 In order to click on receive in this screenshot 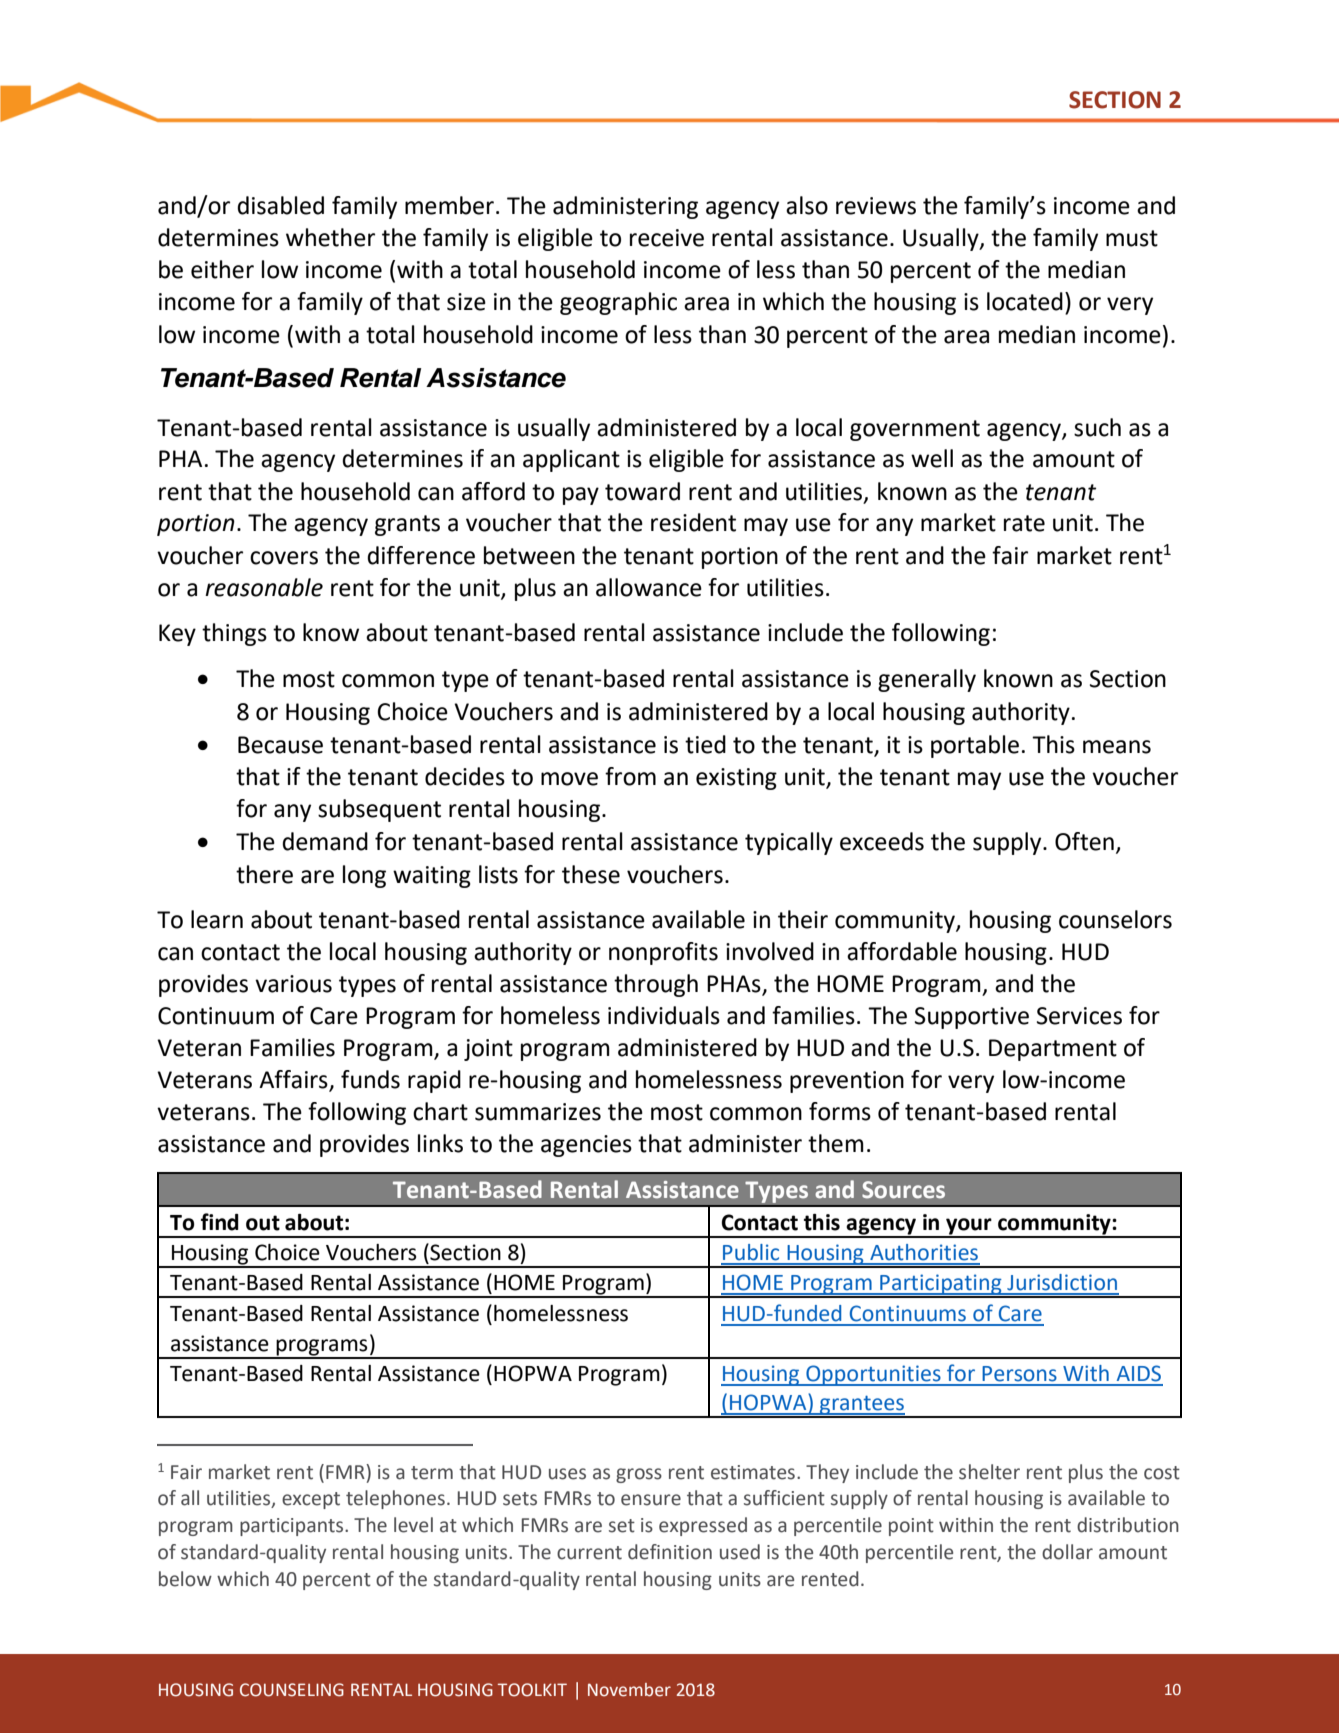, I will do `click(667, 238)`.
